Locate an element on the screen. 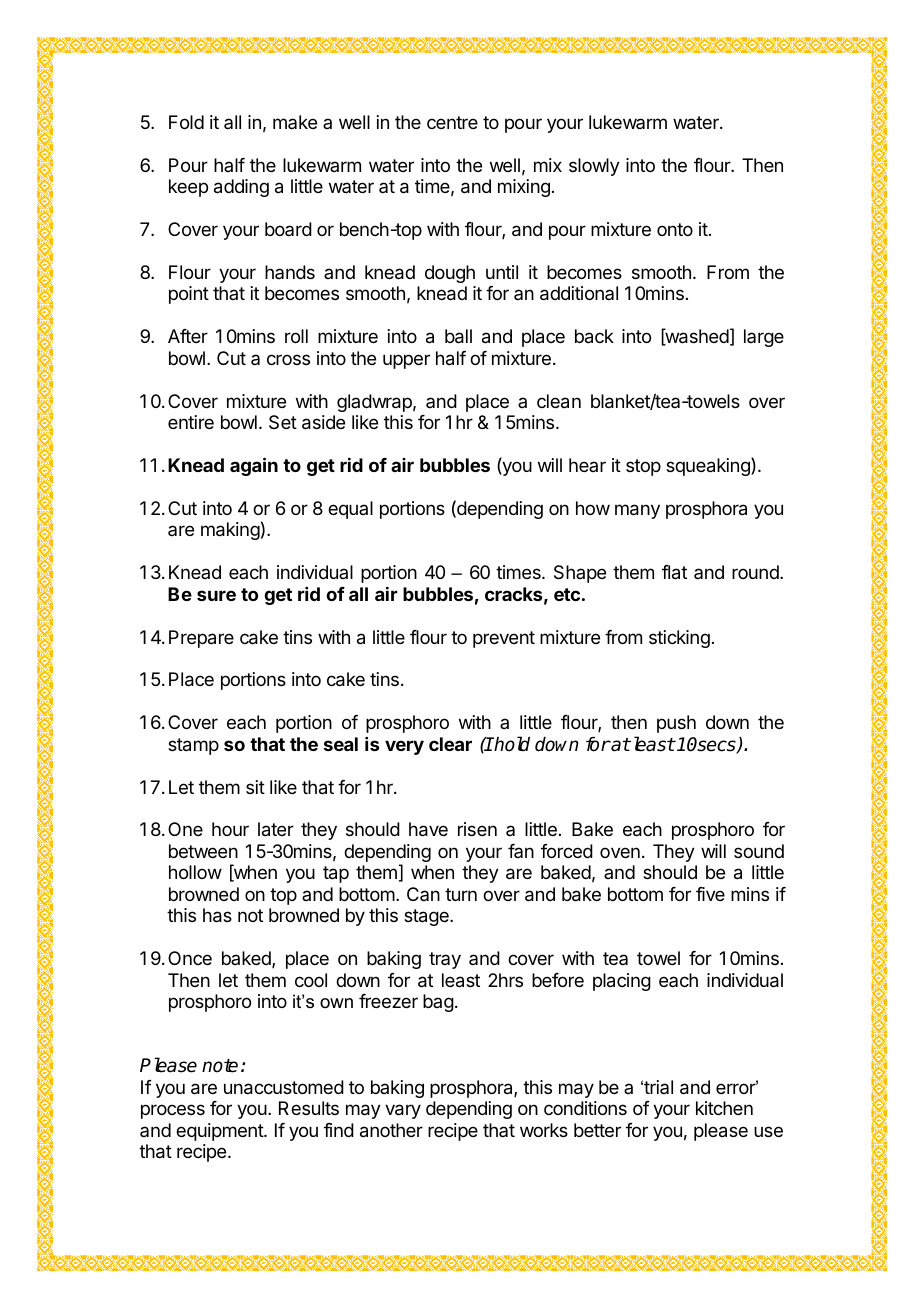 The height and width of the screenshot is (1308, 924). centre is located at coordinates (452, 122).
